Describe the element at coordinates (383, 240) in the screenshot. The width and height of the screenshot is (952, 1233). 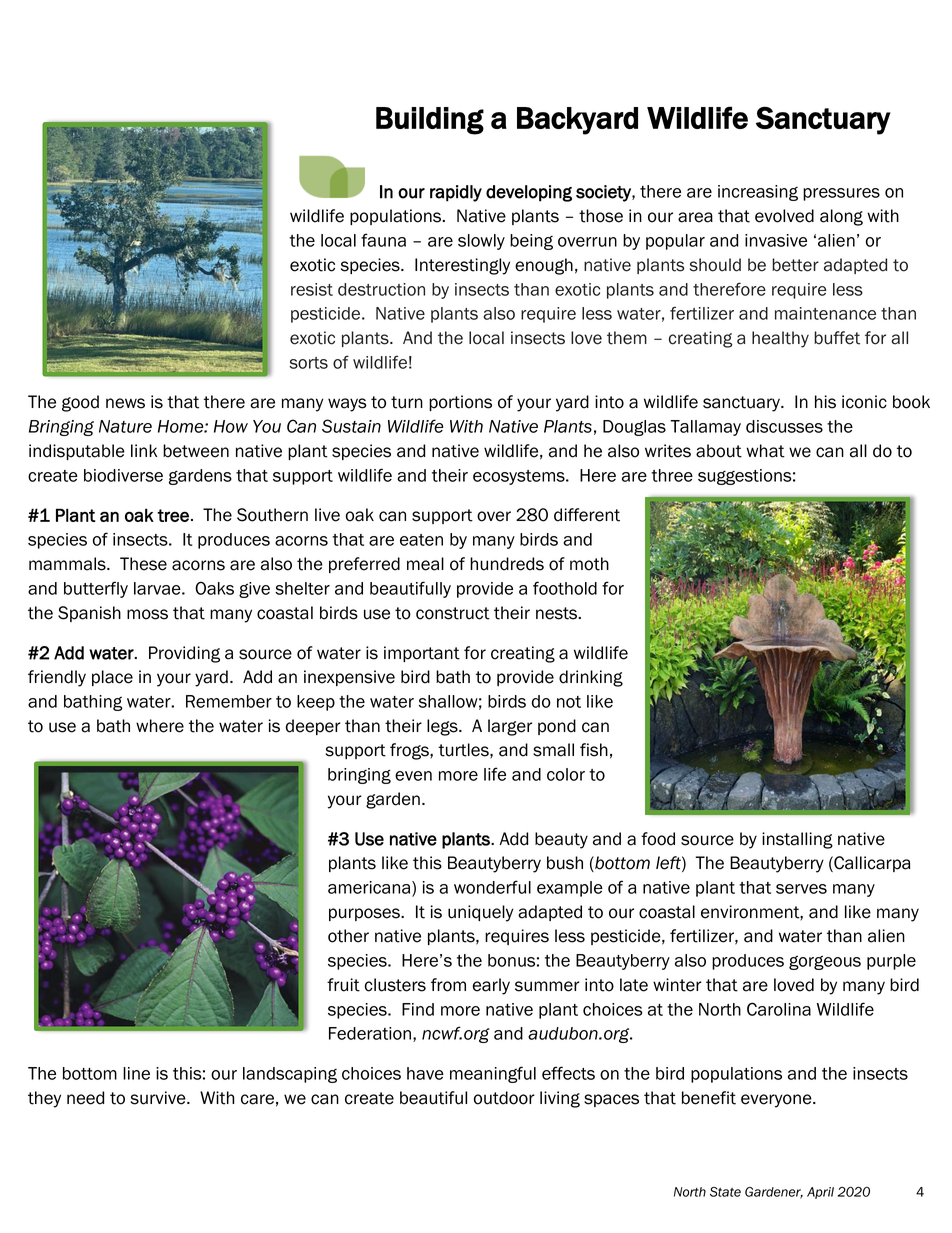
I see `fauna` at that location.
